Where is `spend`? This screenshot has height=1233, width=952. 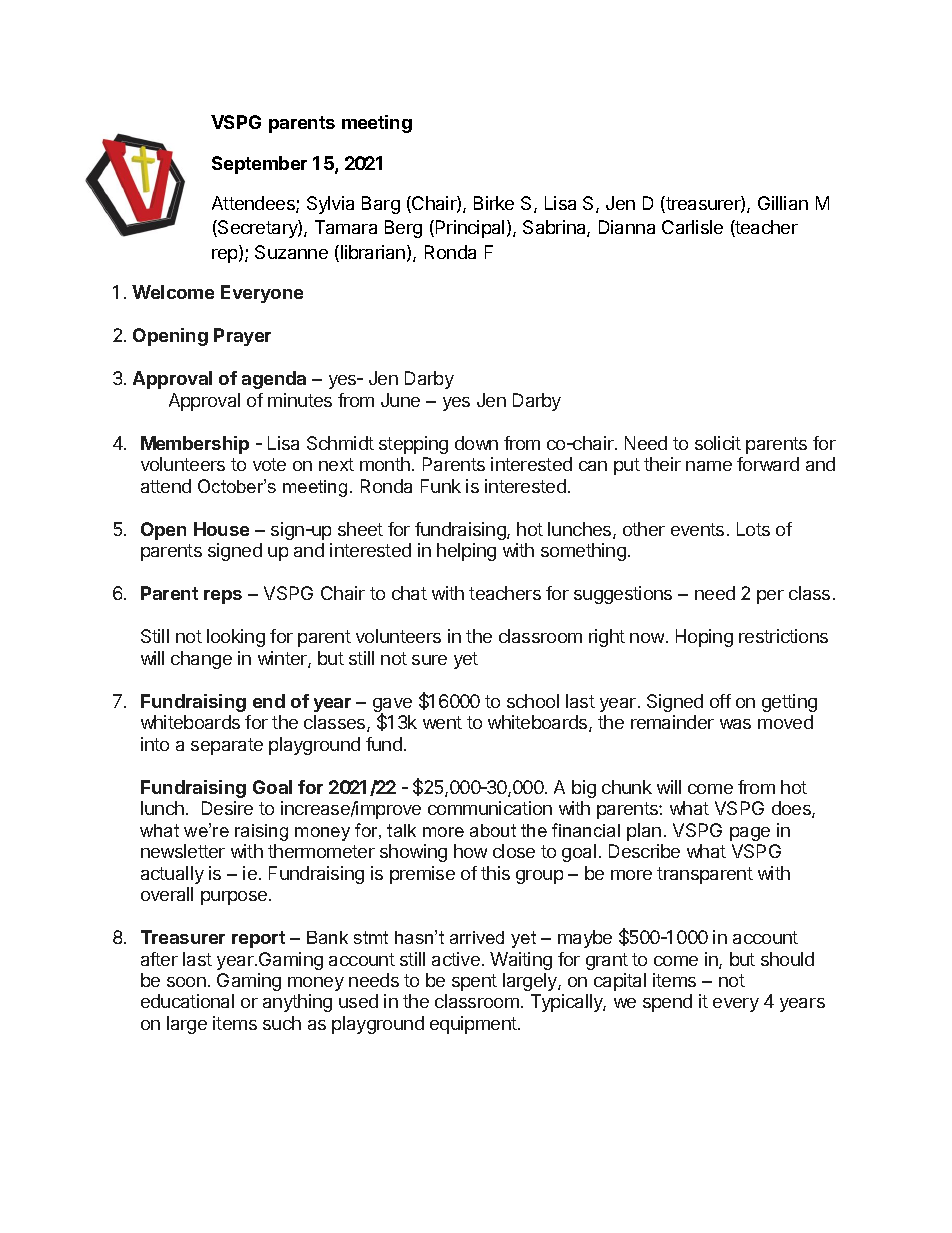 spend is located at coordinates (667, 1003).
